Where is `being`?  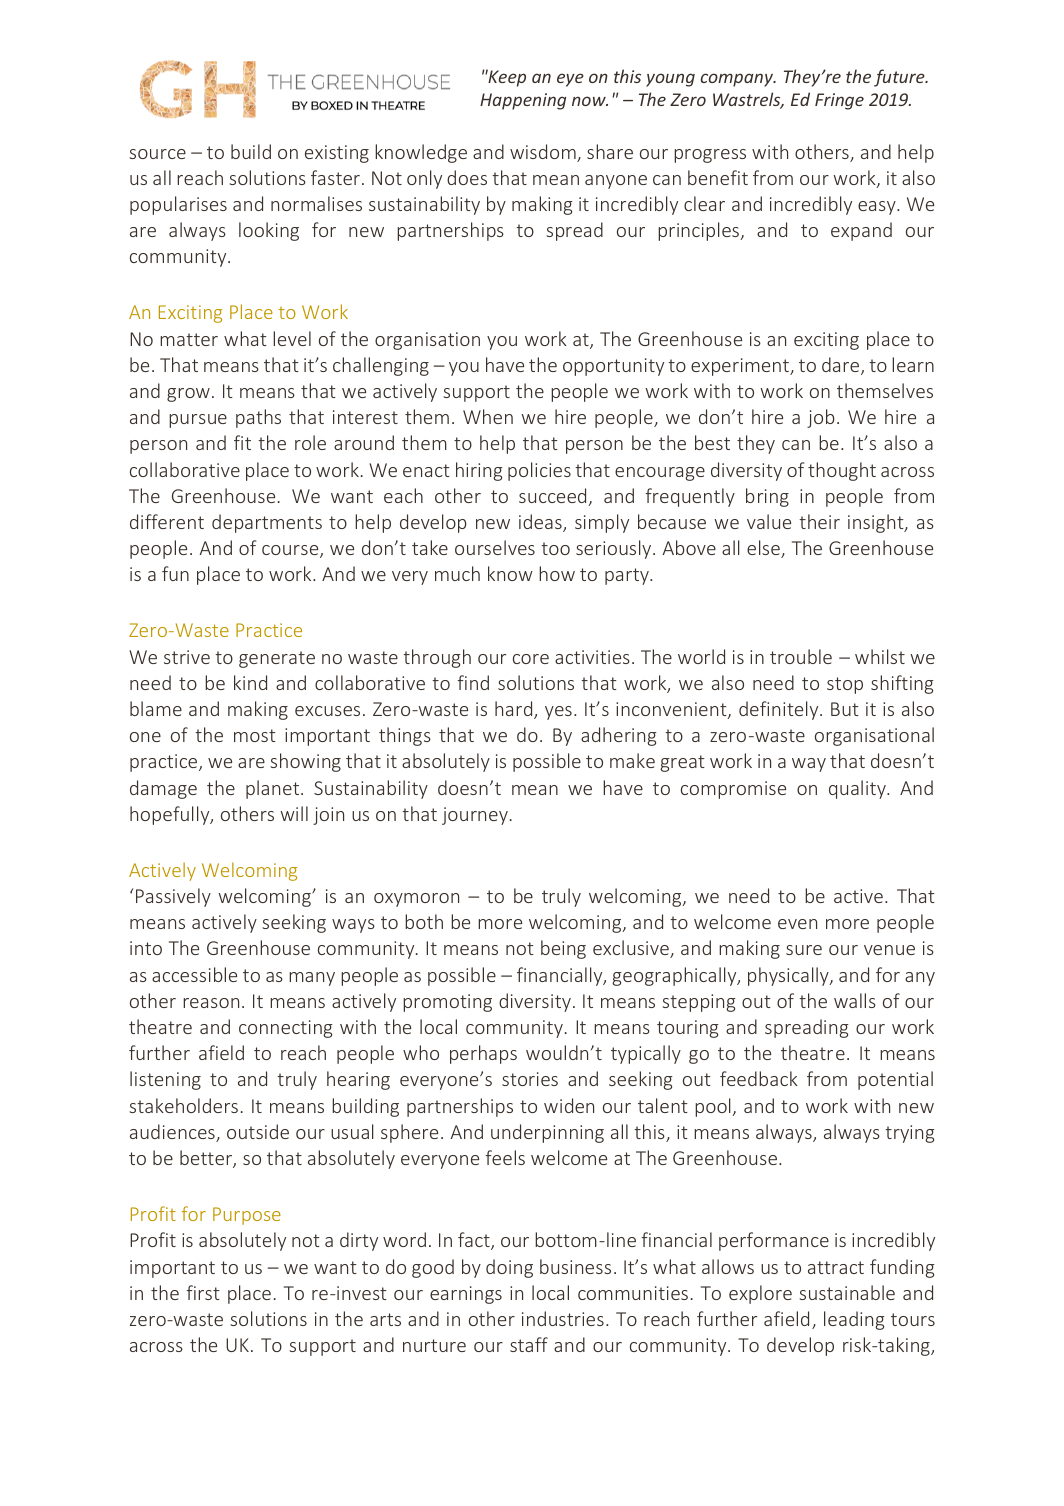 being is located at coordinates (563, 949).
